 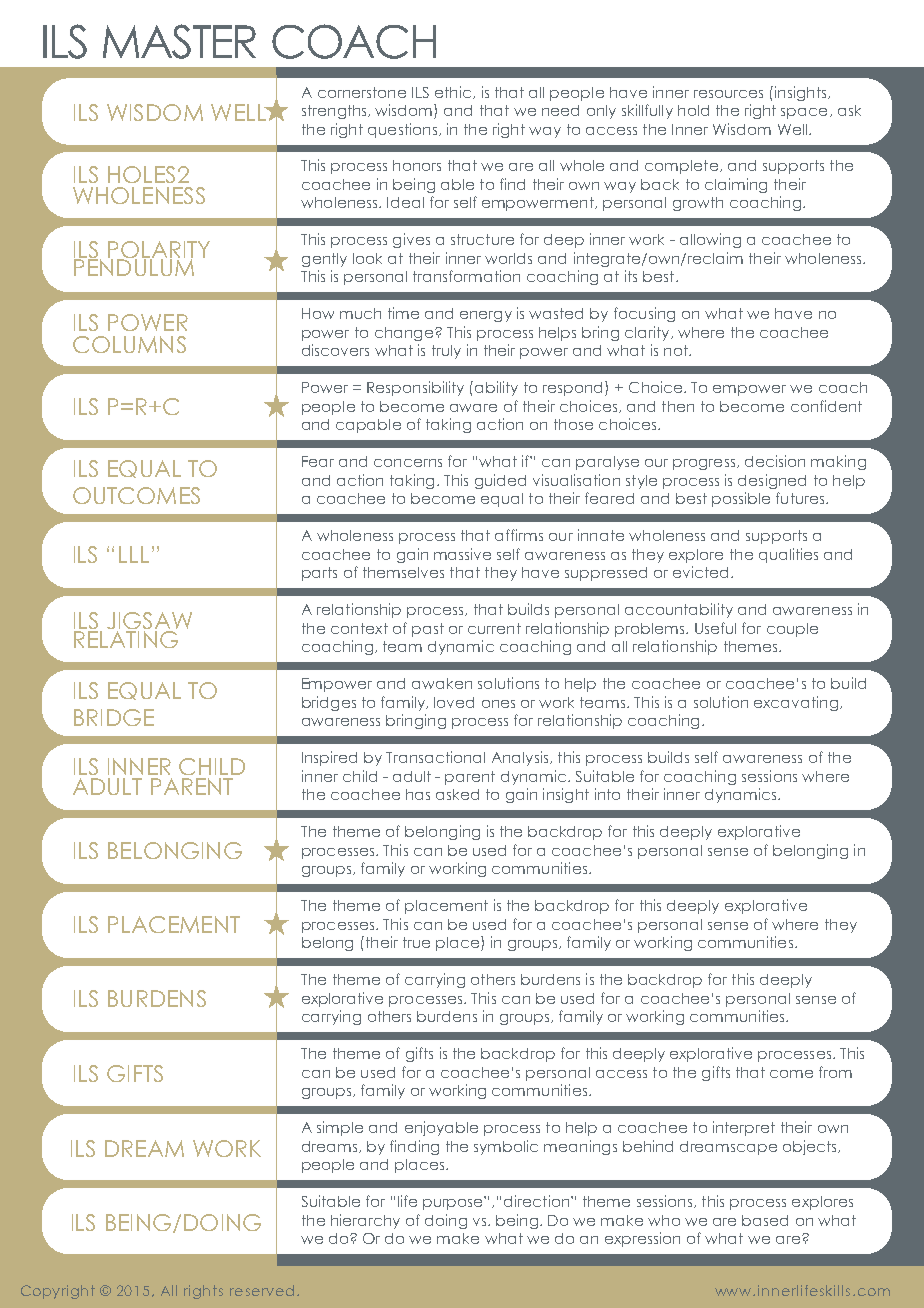 What do you see at coordinates (126, 638) in the screenshot?
I see `RELATING` at bounding box center [126, 638].
